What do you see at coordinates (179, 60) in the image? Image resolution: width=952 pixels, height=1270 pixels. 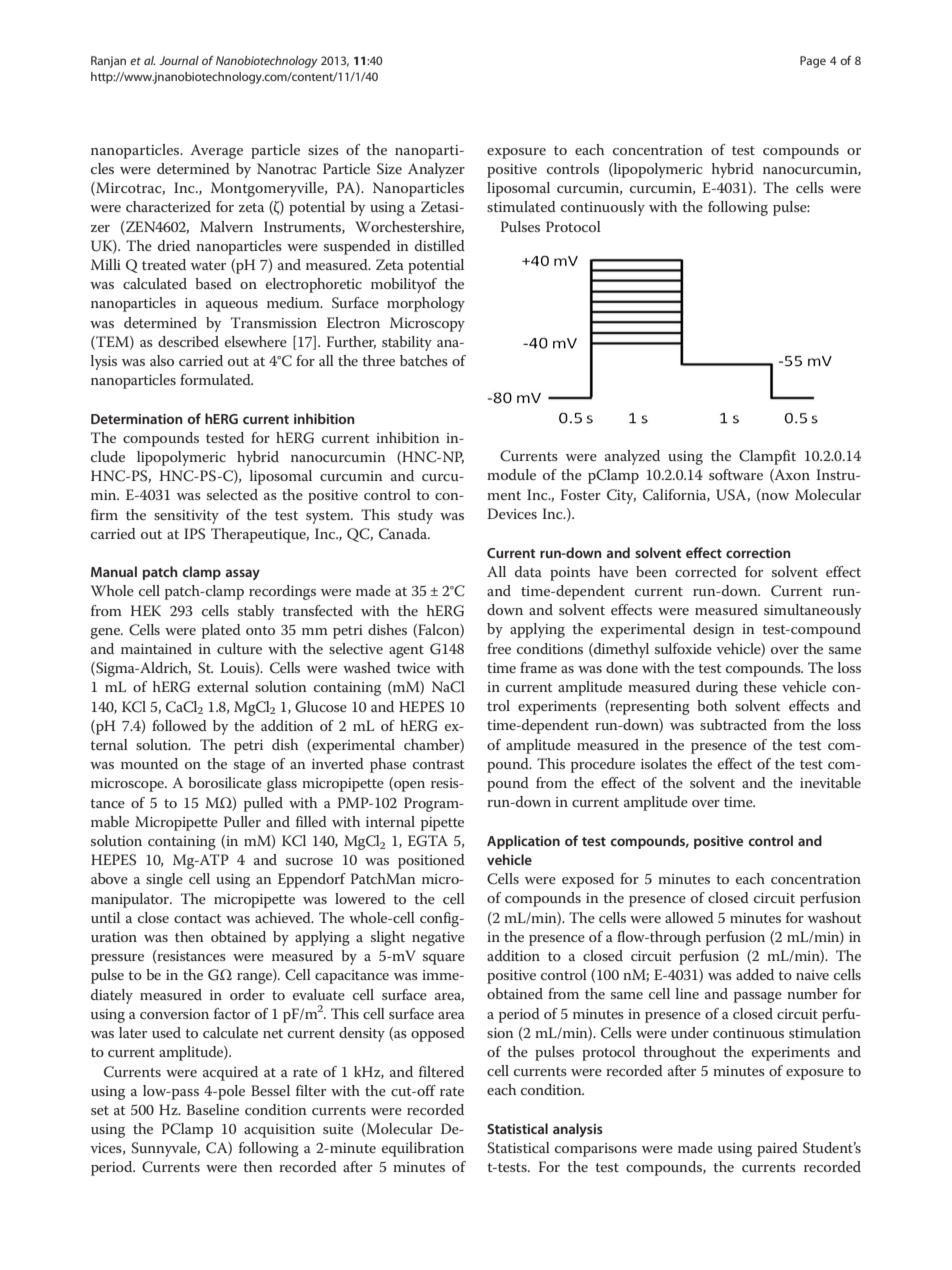 I see `Journal` at bounding box center [179, 60].
